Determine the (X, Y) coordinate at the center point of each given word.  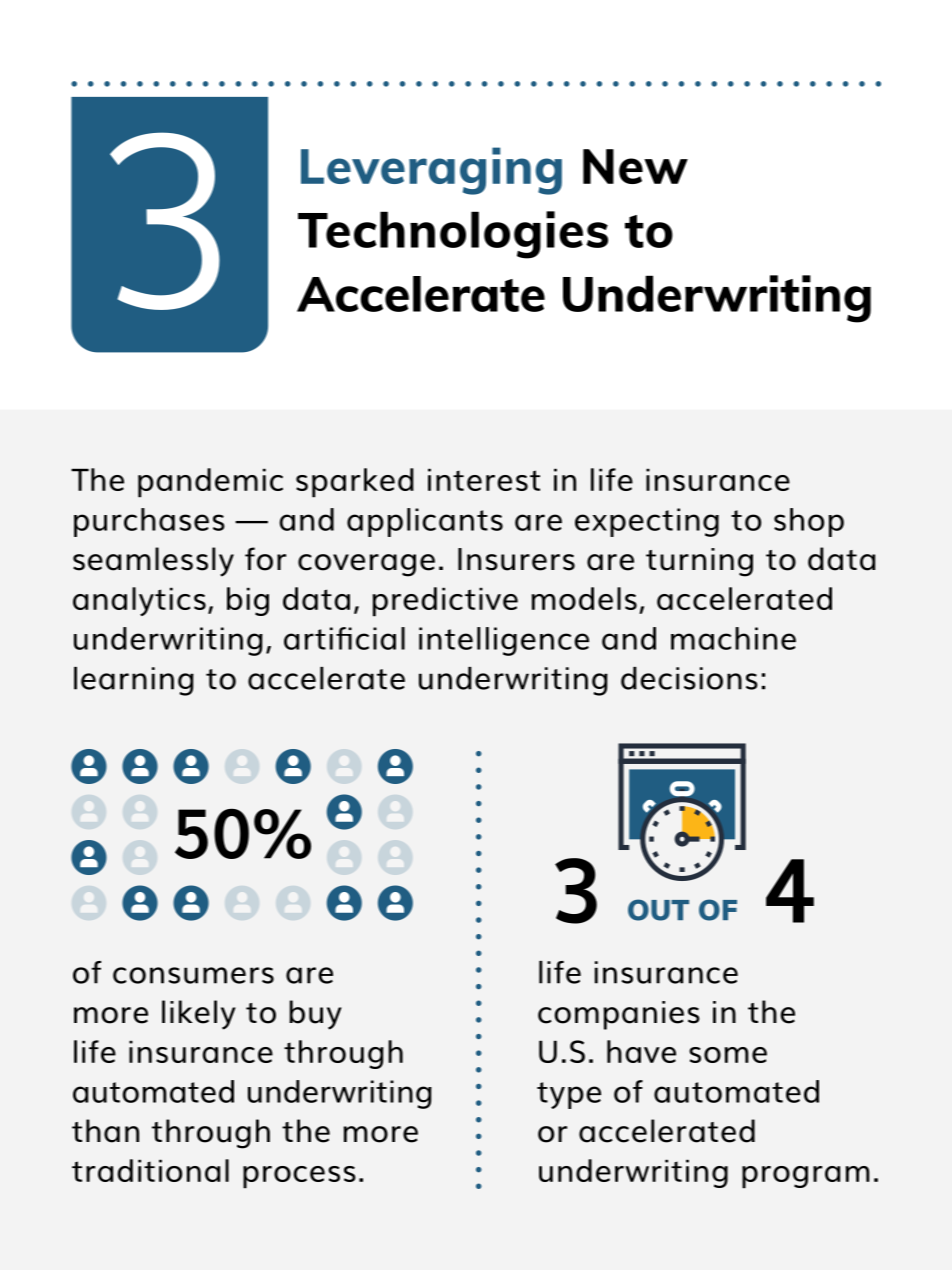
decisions (689, 678)
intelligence (504, 641)
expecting (647, 522)
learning (134, 681)
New (635, 166)
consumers (193, 975)
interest (484, 479)
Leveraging (431, 171)
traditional (150, 1170)
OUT (658, 910)
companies (619, 1015)
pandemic (210, 483)
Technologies (453, 235)
